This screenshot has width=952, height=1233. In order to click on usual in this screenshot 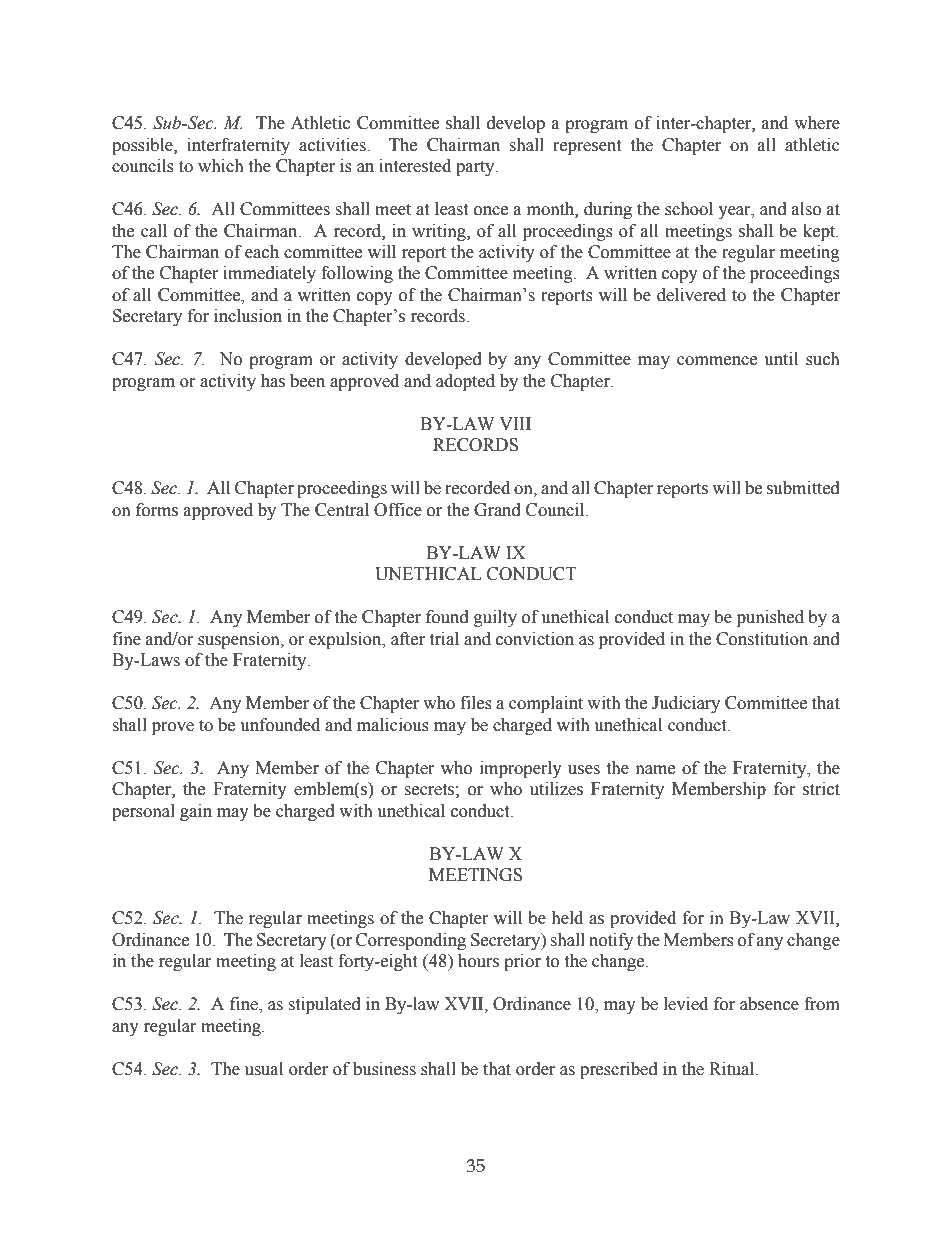, I will do `click(264, 1069)`.
